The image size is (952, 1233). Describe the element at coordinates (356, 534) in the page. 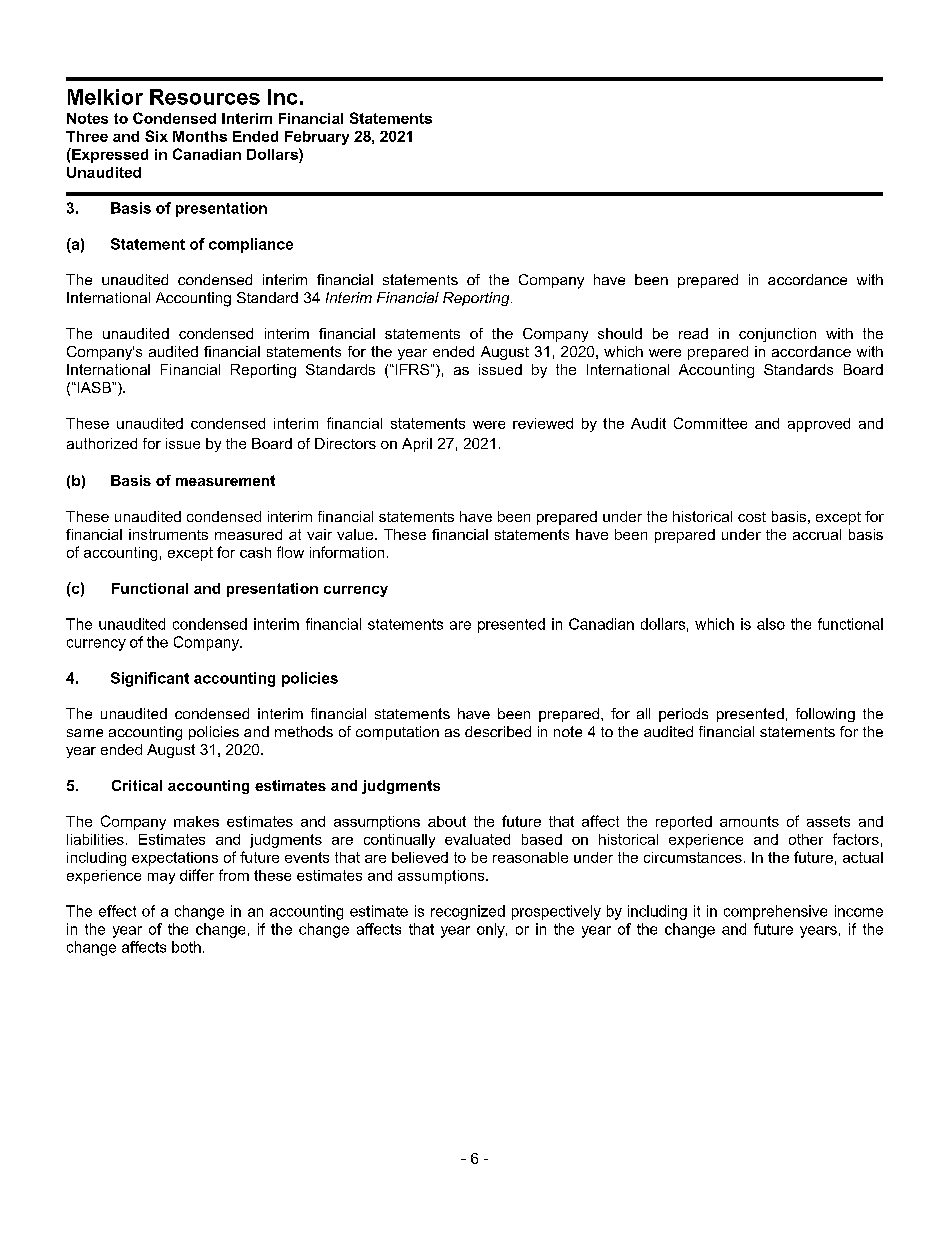

I see `value` at that location.
